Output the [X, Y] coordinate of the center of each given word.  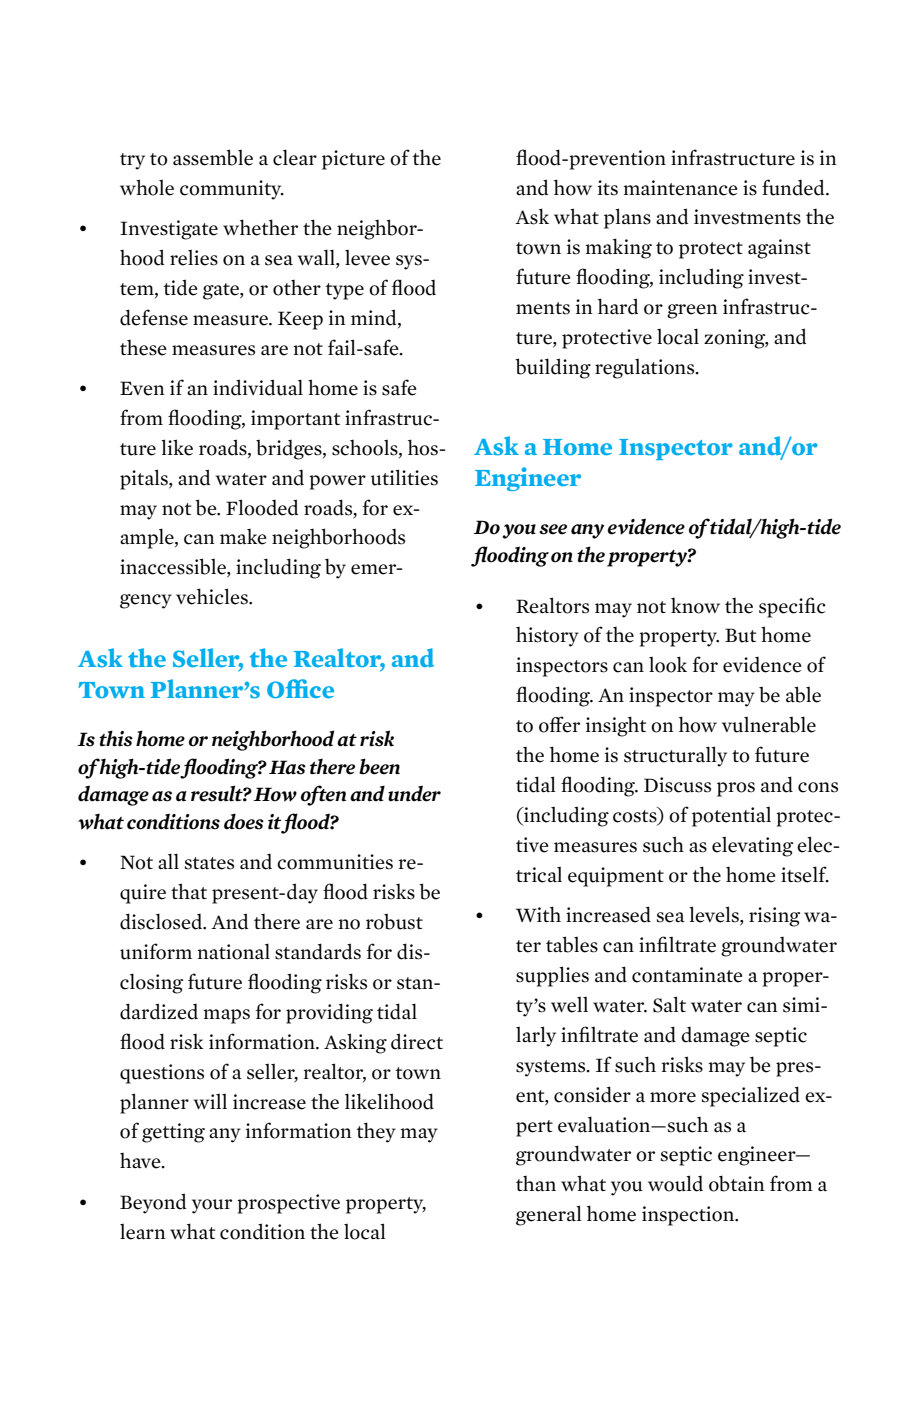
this [116, 738]
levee [367, 258]
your [212, 1206]
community [232, 190]
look [668, 664]
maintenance [681, 188]
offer [559, 724]
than [536, 1184]
